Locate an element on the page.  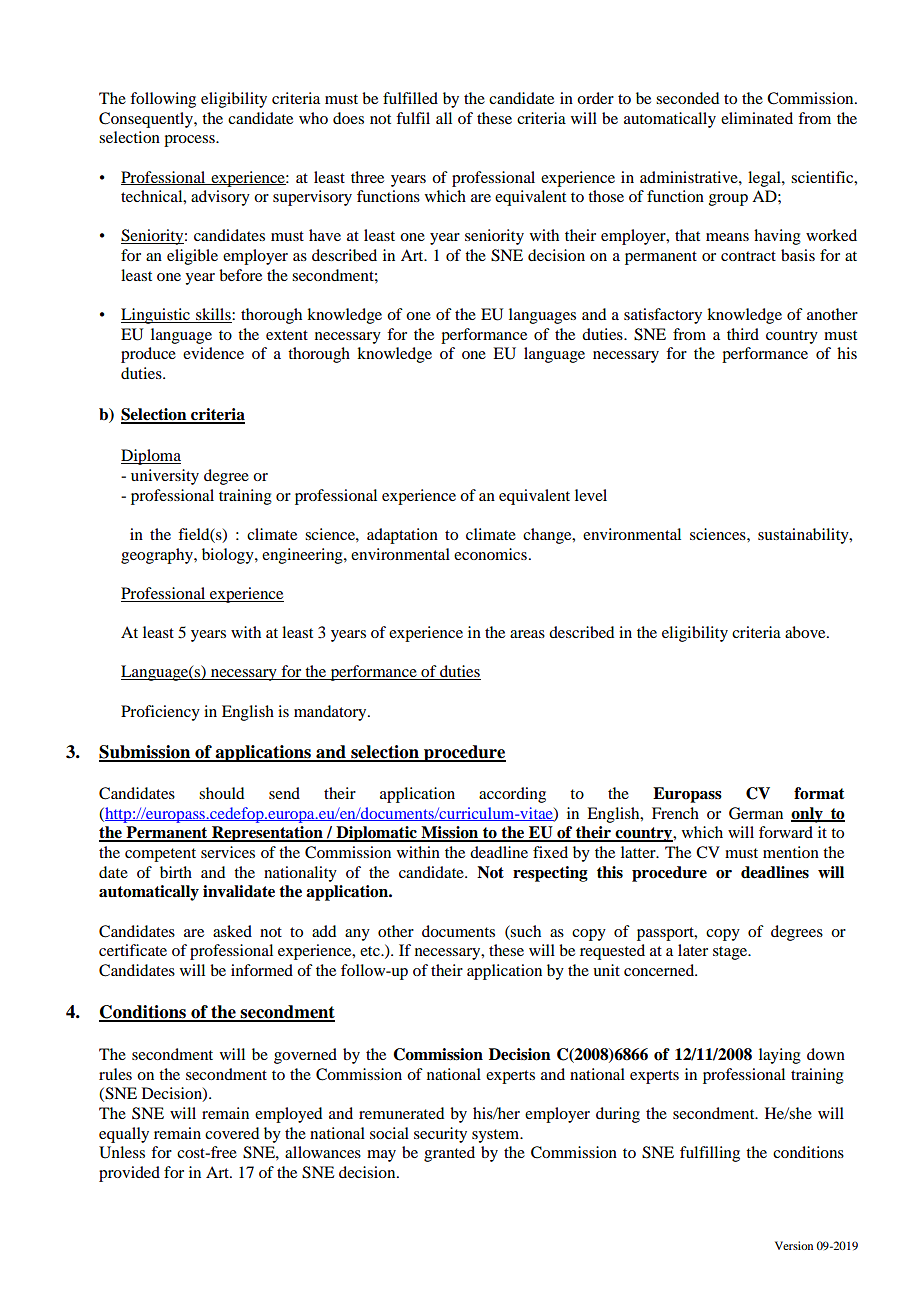
eliminated is located at coordinates (757, 118).
